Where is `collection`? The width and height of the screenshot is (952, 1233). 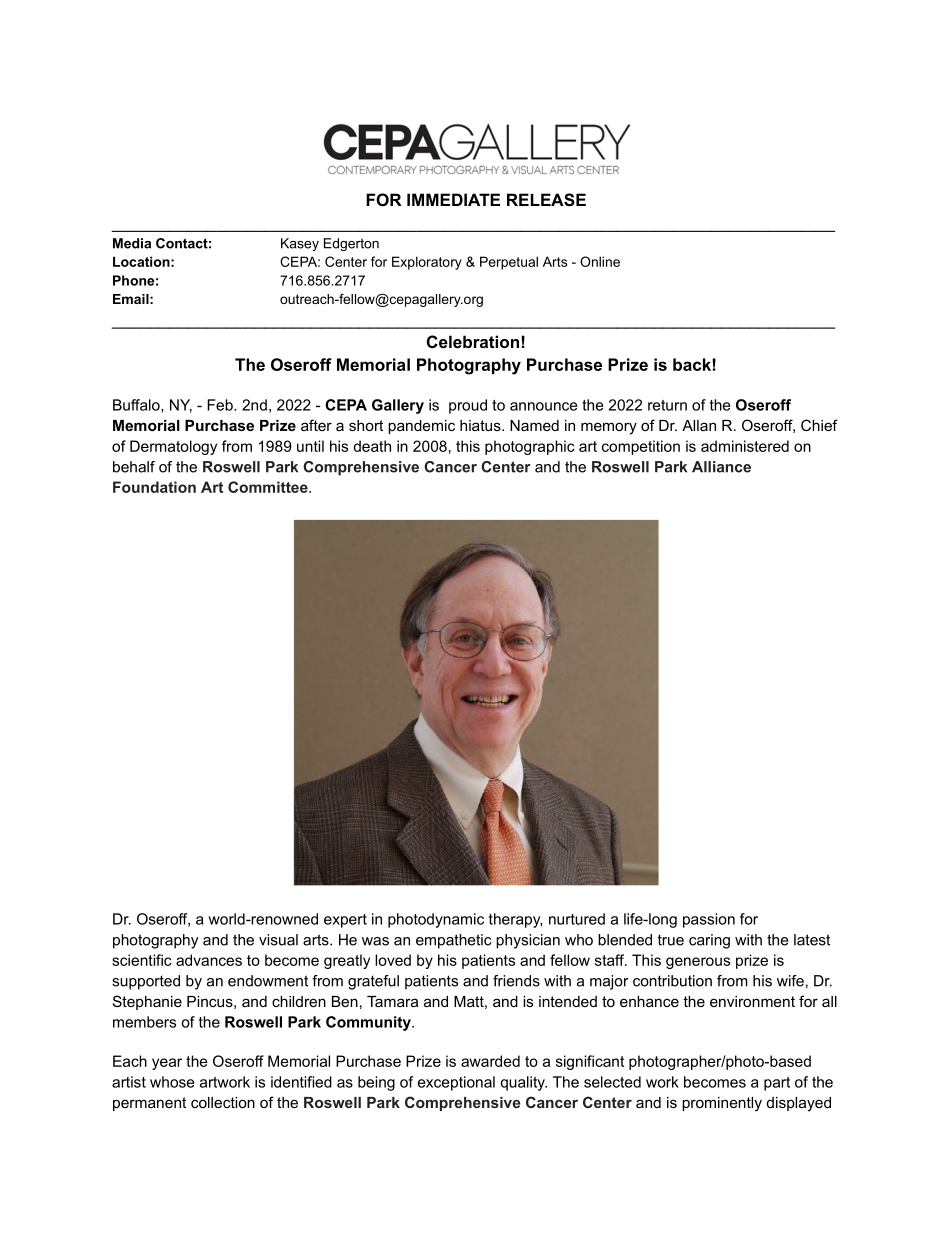 collection is located at coordinates (223, 1102).
